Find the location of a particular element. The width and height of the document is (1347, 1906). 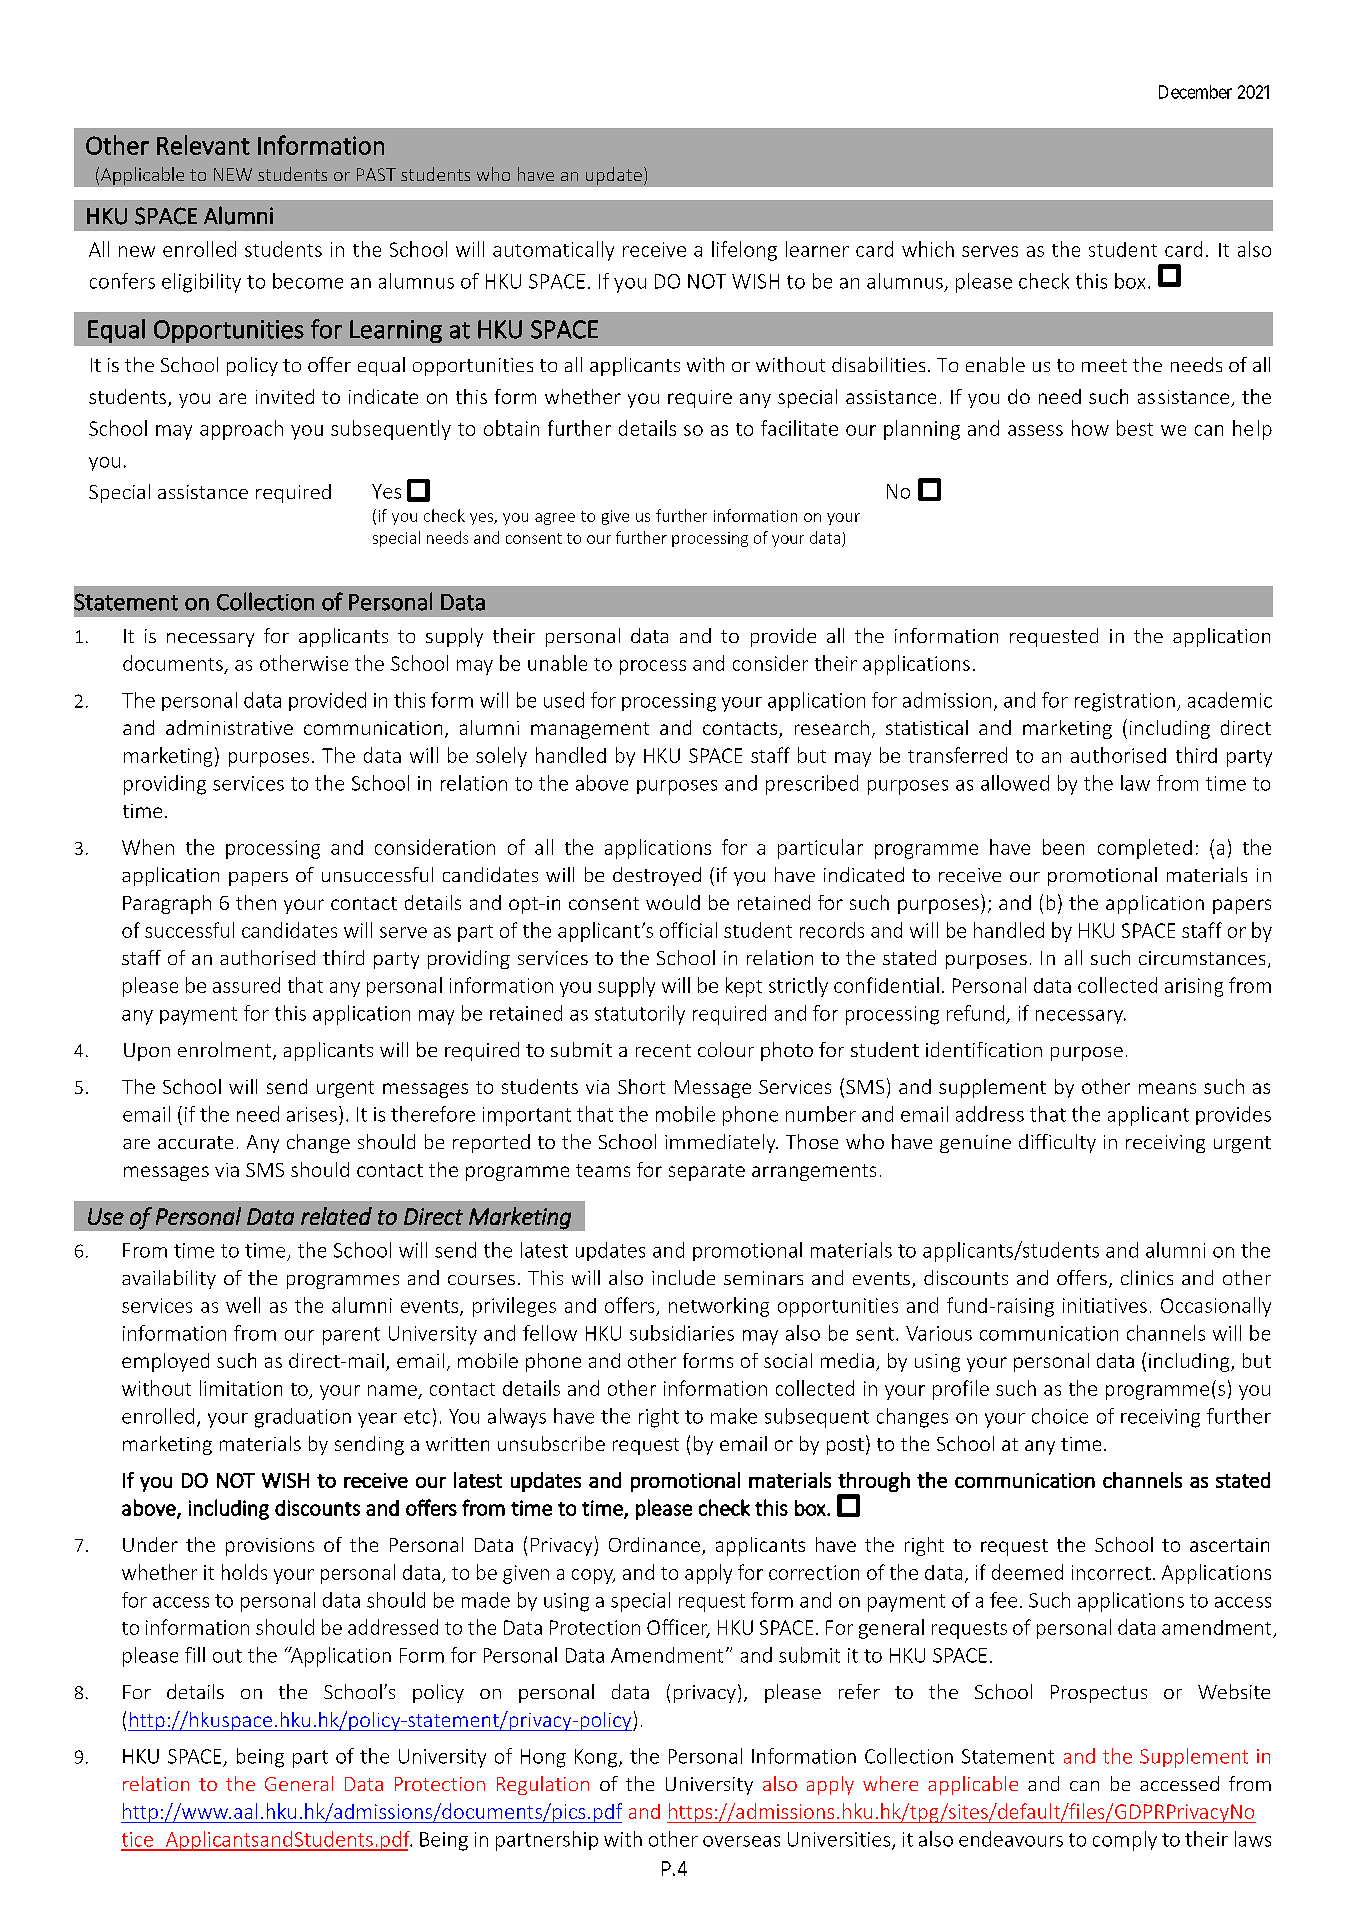

arising is located at coordinates (1194, 987).
